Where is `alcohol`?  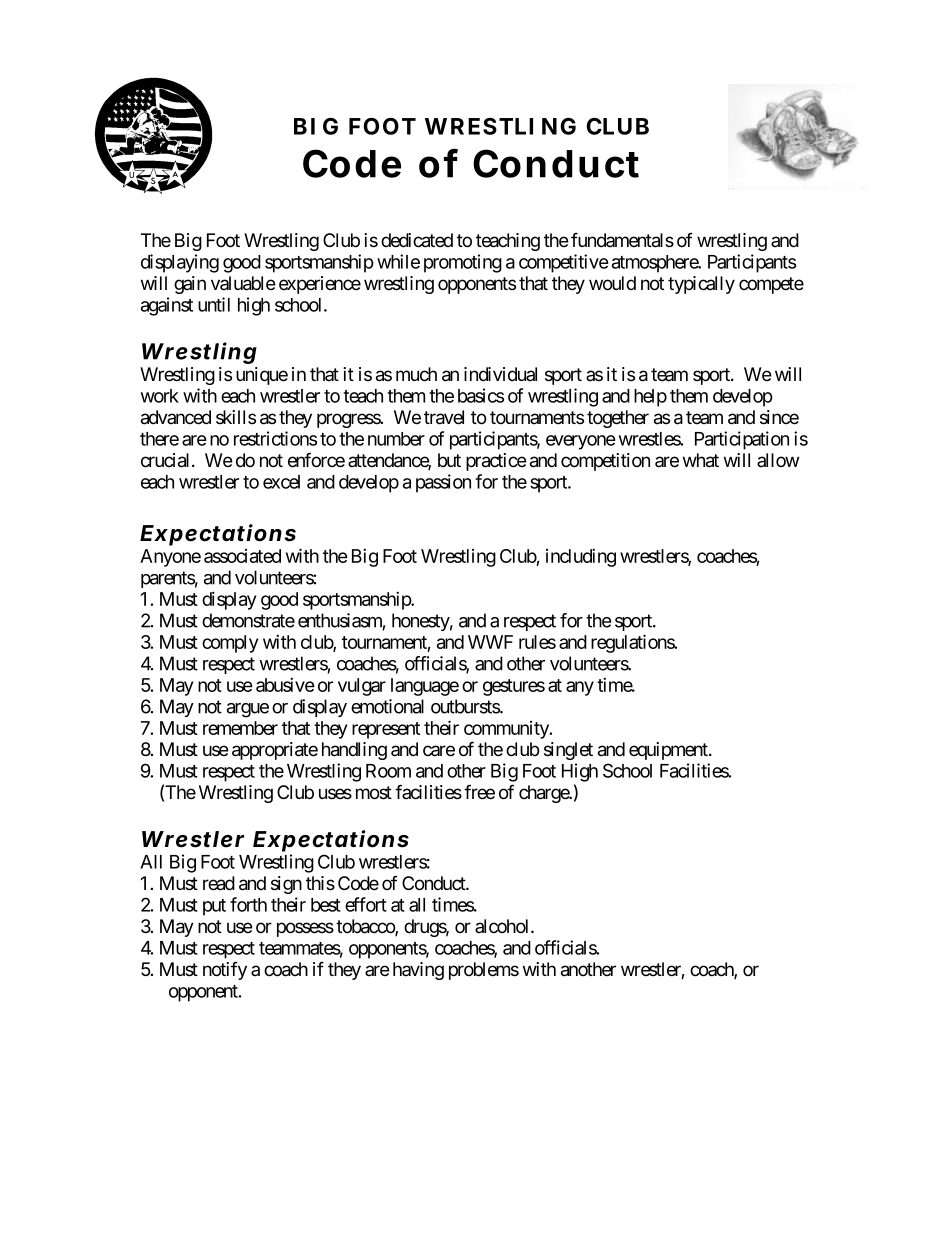 alcohol is located at coordinates (503, 926).
